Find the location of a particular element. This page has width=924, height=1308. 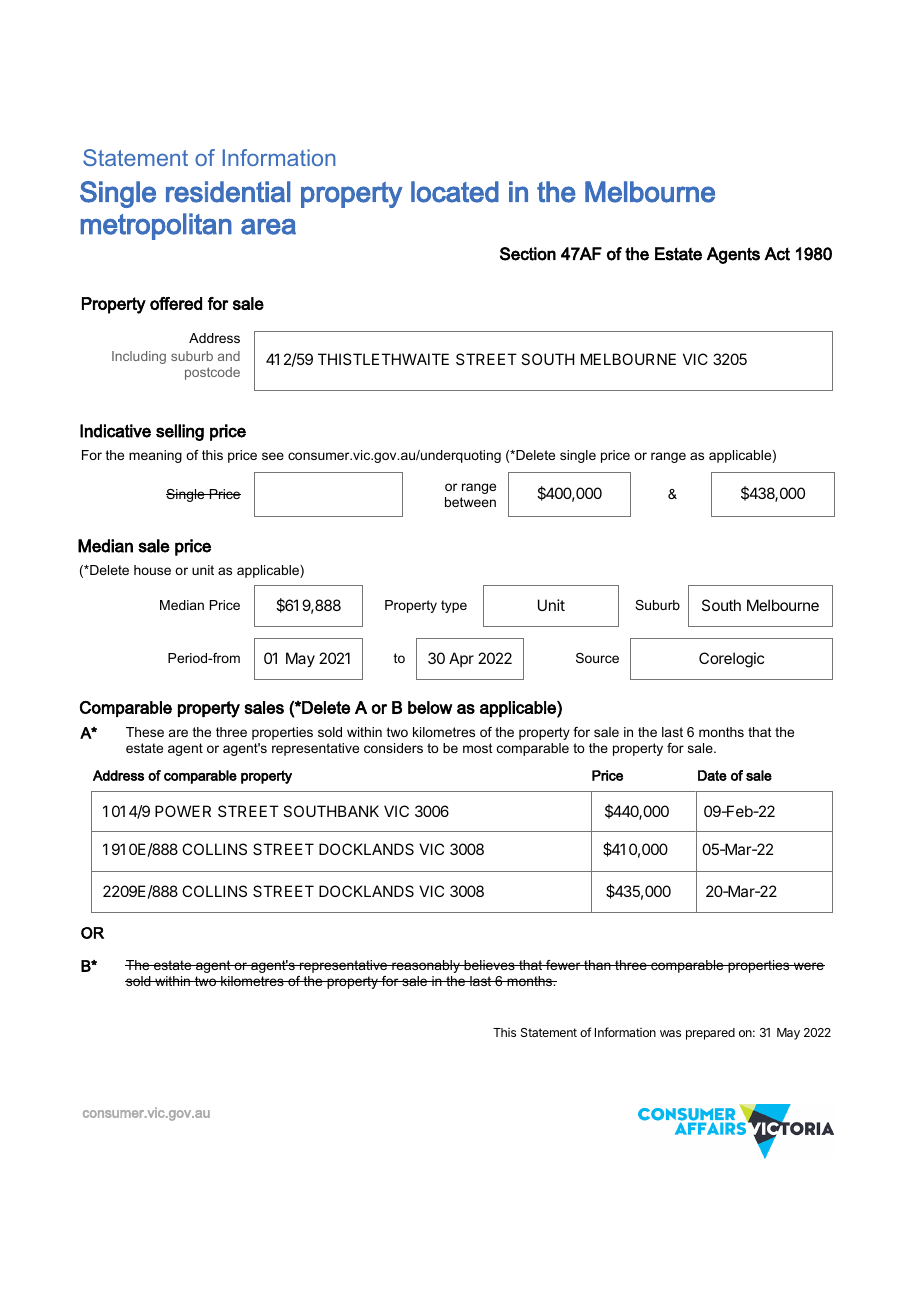

Act is located at coordinates (777, 254).
